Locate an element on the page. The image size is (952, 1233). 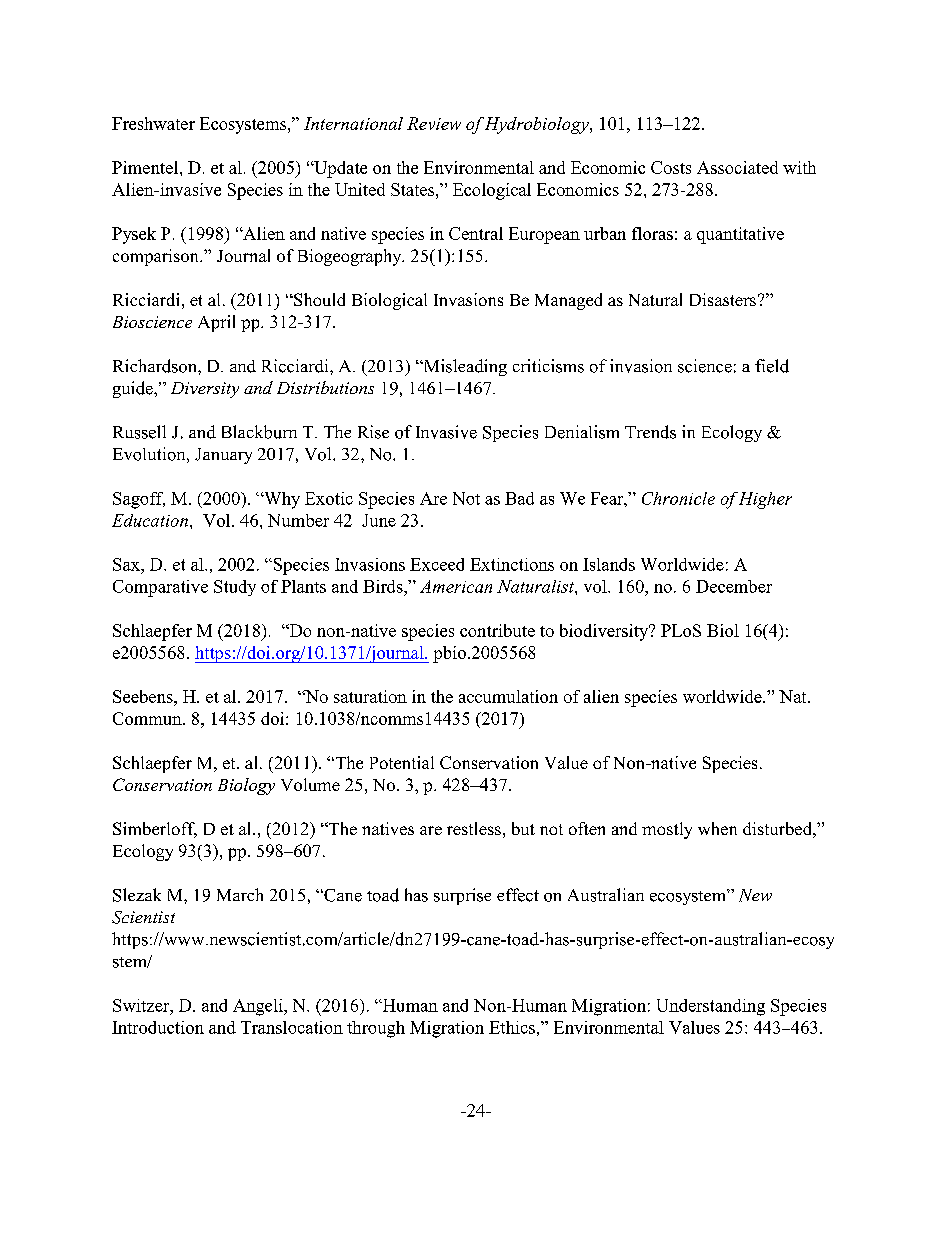
restless is located at coordinates (474, 828).
